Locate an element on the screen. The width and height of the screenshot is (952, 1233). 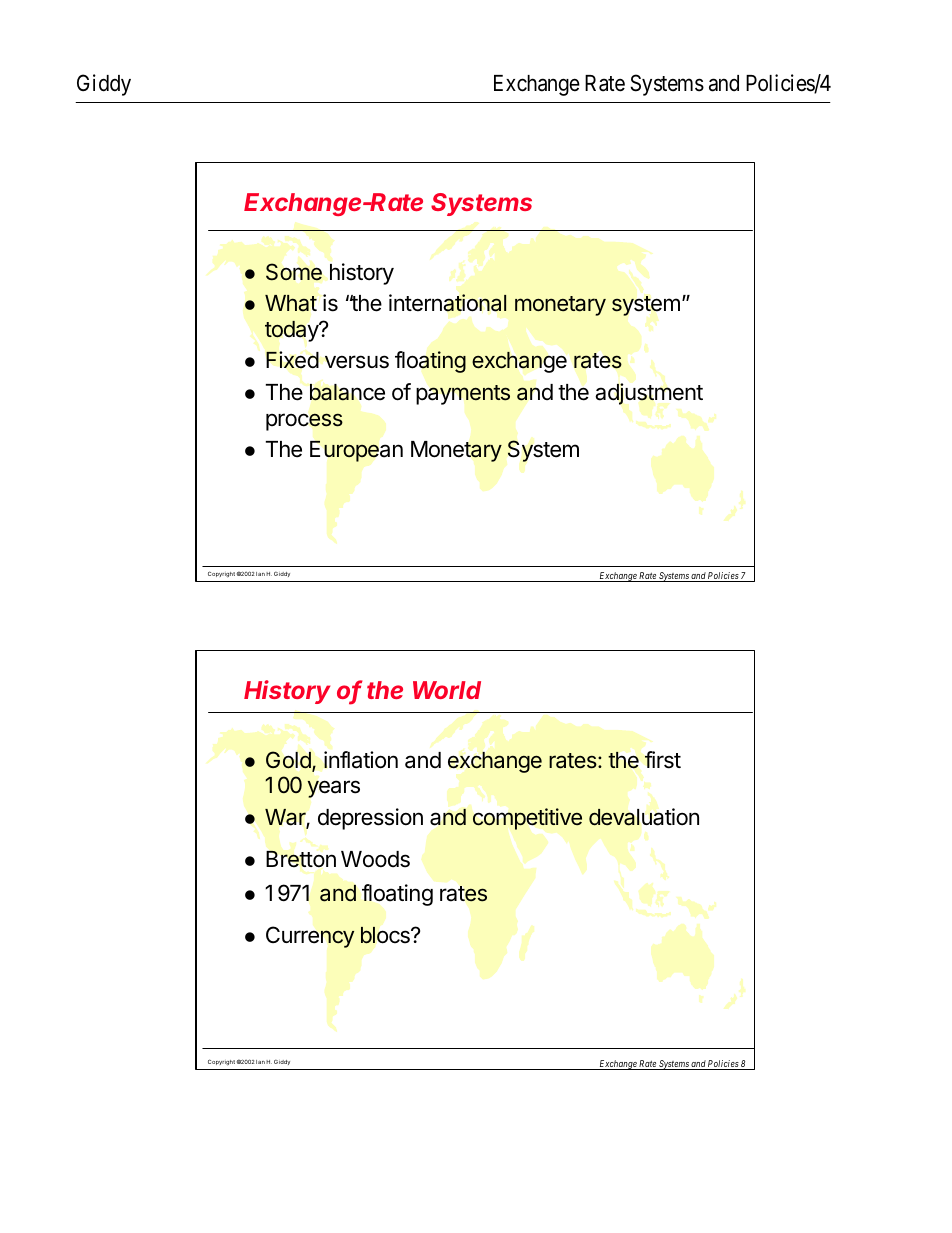
adjustment is located at coordinates (649, 394).
